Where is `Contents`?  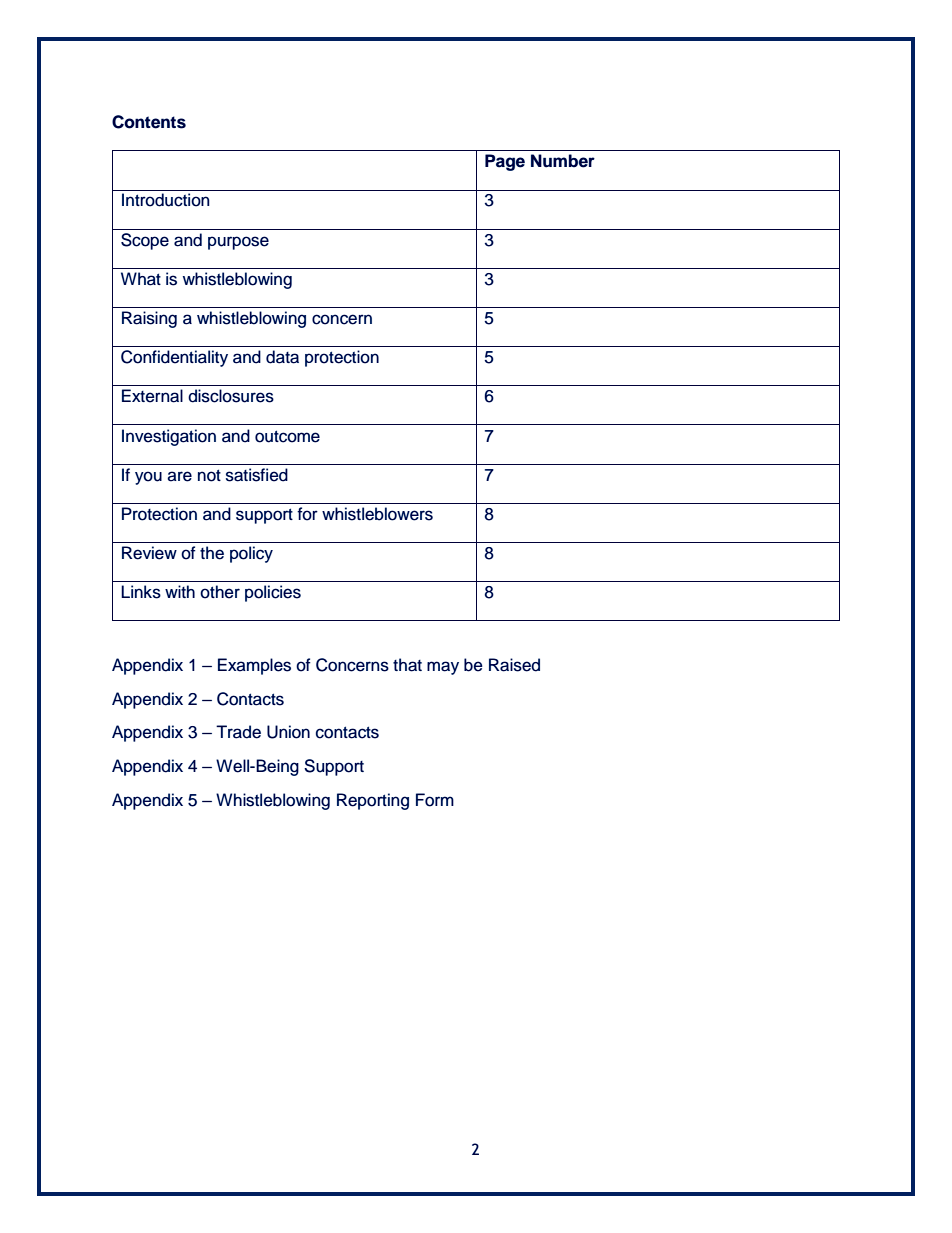 Contents is located at coordinates (149, 122).
